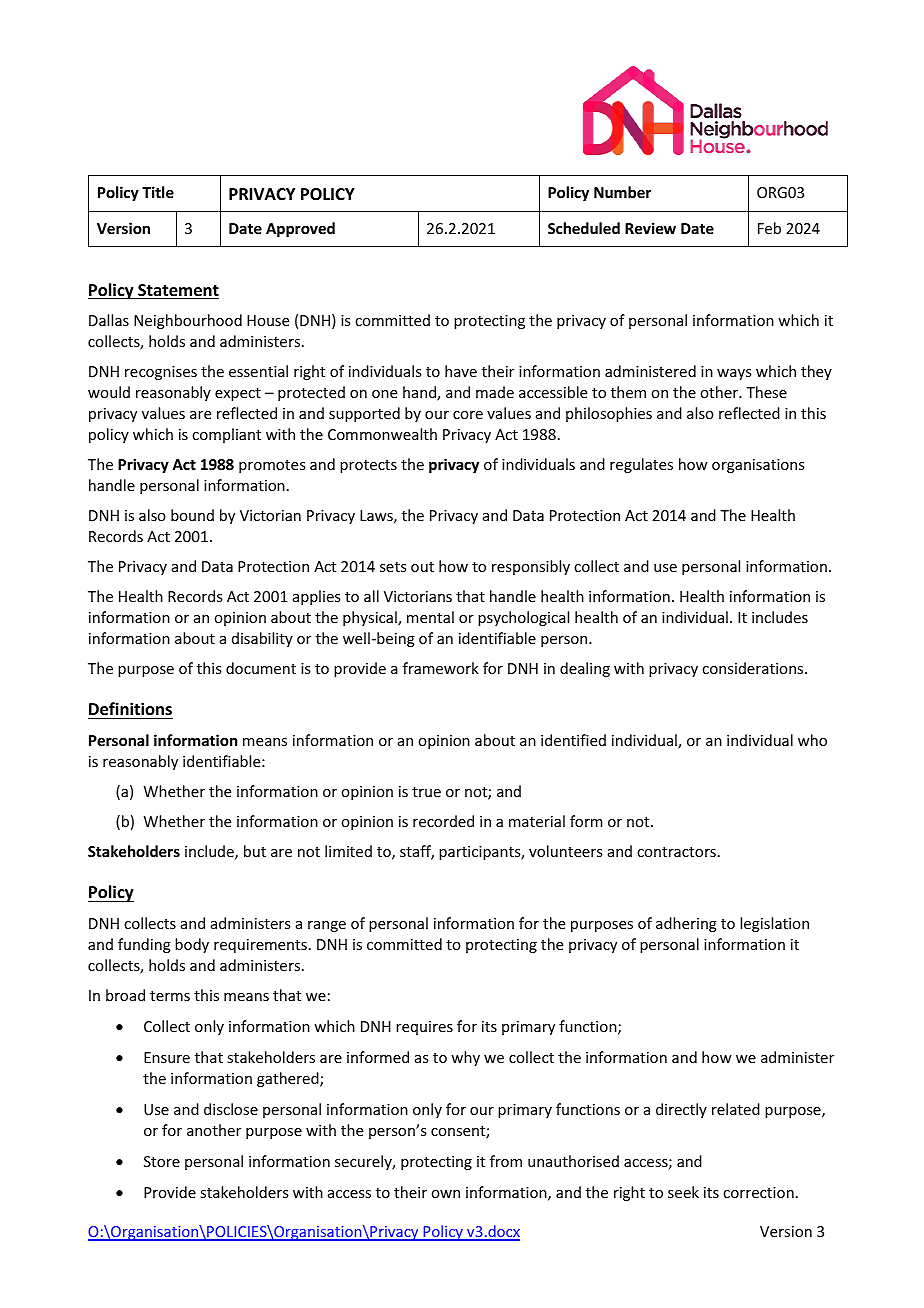 The width and height of the screenshot is (924, 1308). Describe the element at coordinates (754, 668) in the screenshot. I see `considerations` at that location.
